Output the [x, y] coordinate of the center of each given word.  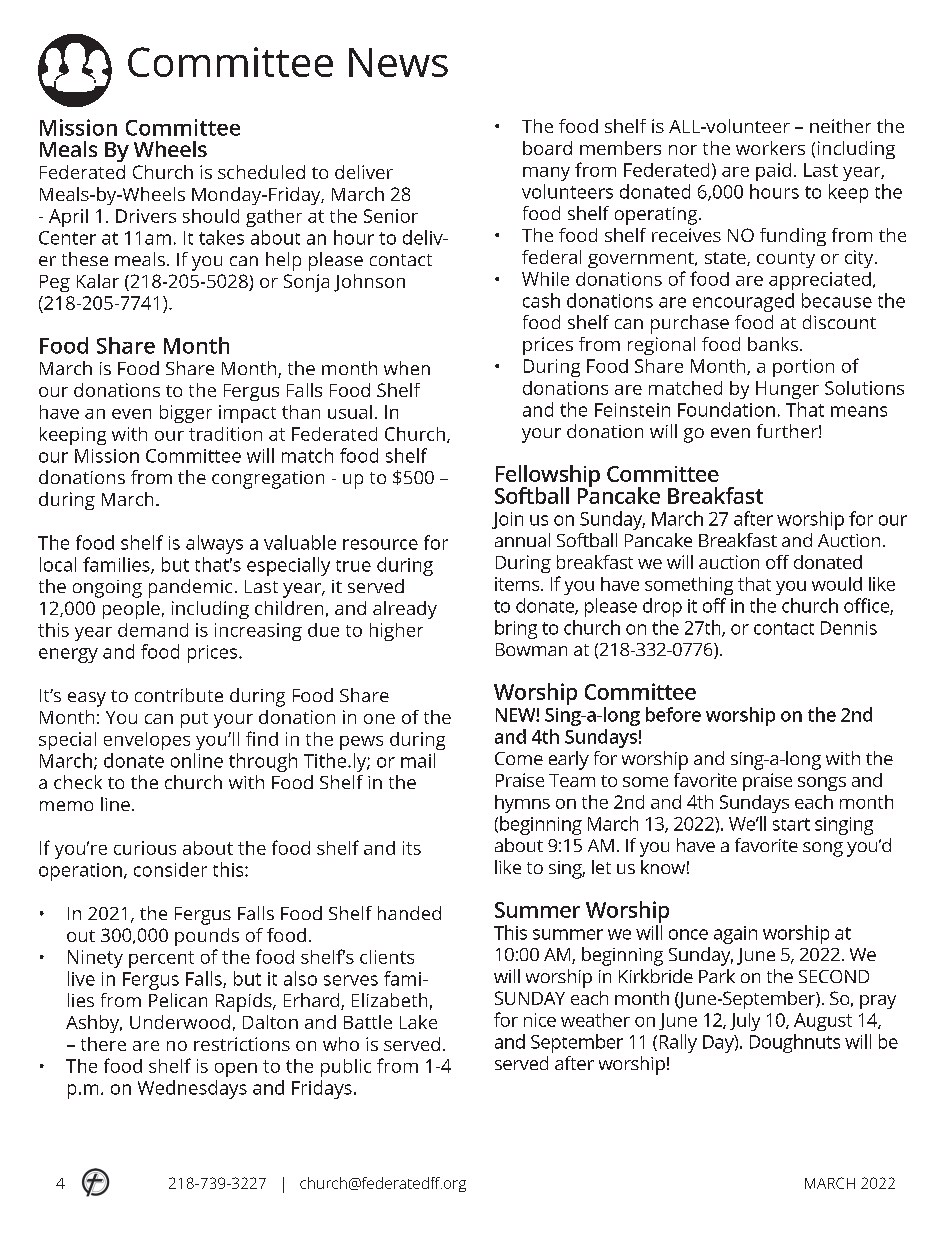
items [518, 584]
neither [840, 126]
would [837, 584]
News [398, 62]
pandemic [190, 588]
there [103, 1044]
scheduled [261, 172]
